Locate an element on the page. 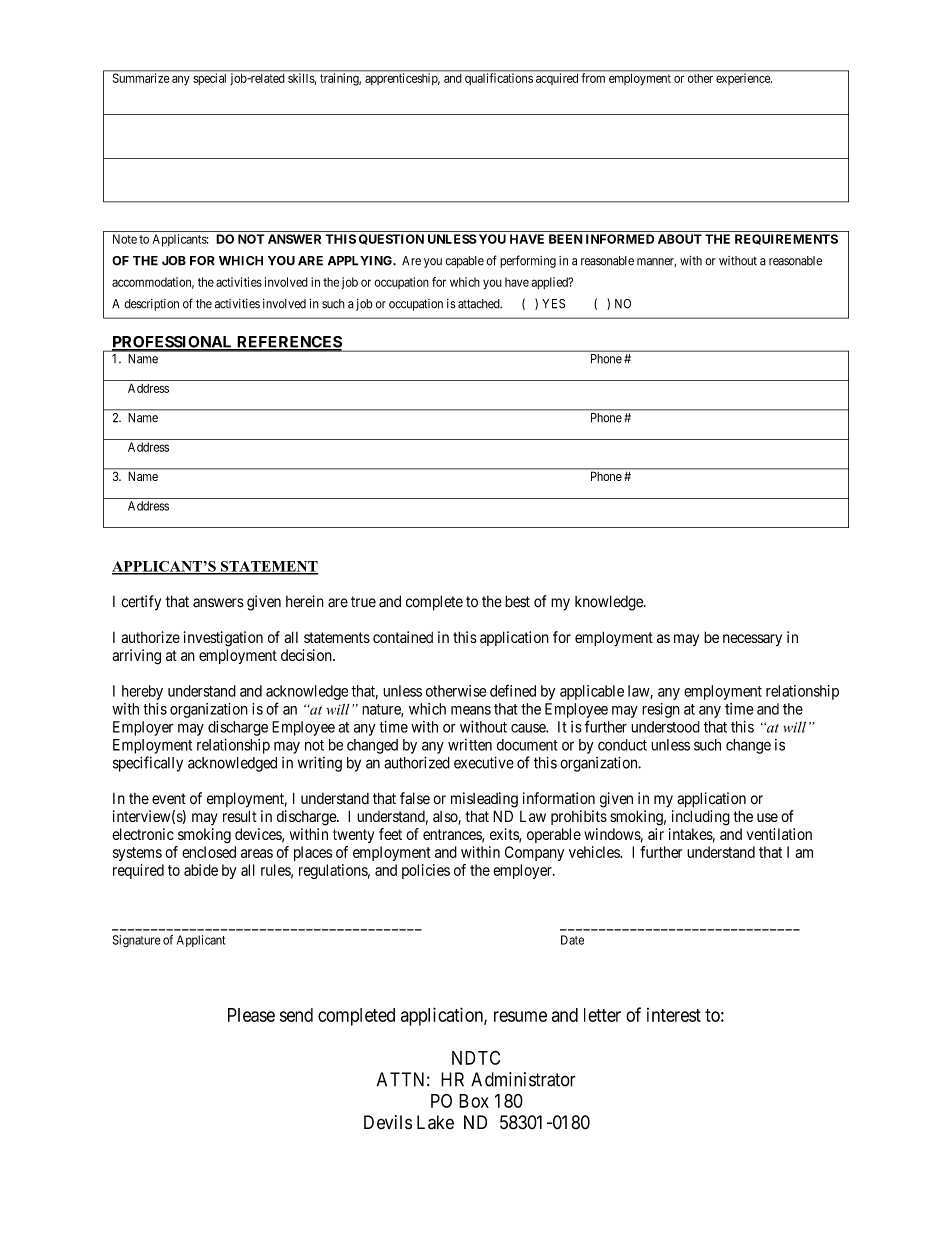 The width and height of the page is (952, 1233). Box is located at coordinates (474, 1101).
